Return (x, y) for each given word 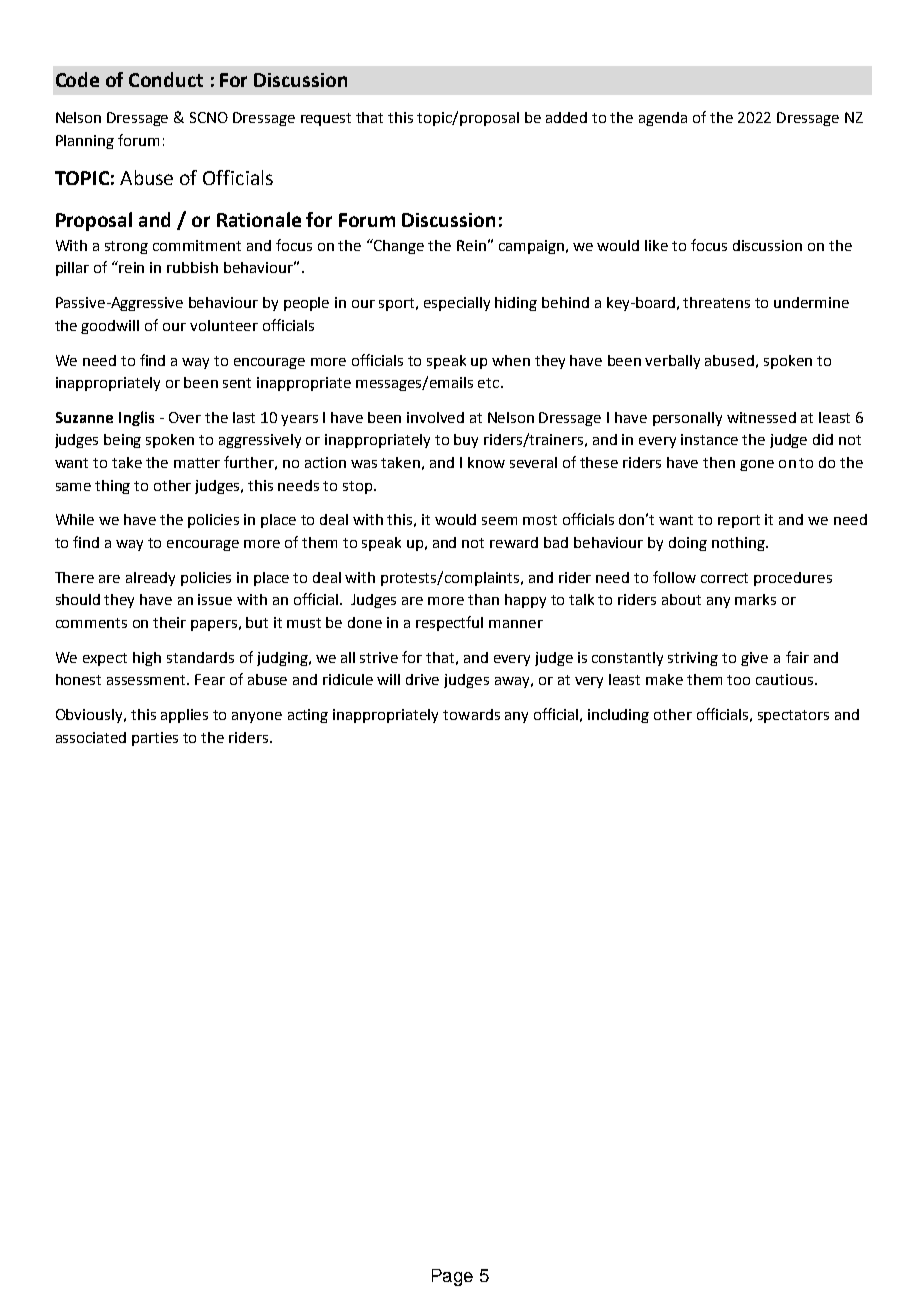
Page (452, 1277)
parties (155, 739)
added (566, 117)
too (738, 680)
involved (435, 417)
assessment (148, 680)
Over (185, 417)
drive (422, 679)
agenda (663, 119)
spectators (793, 716)
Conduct (166, 79)
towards (471, 714)
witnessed (761, 417)
